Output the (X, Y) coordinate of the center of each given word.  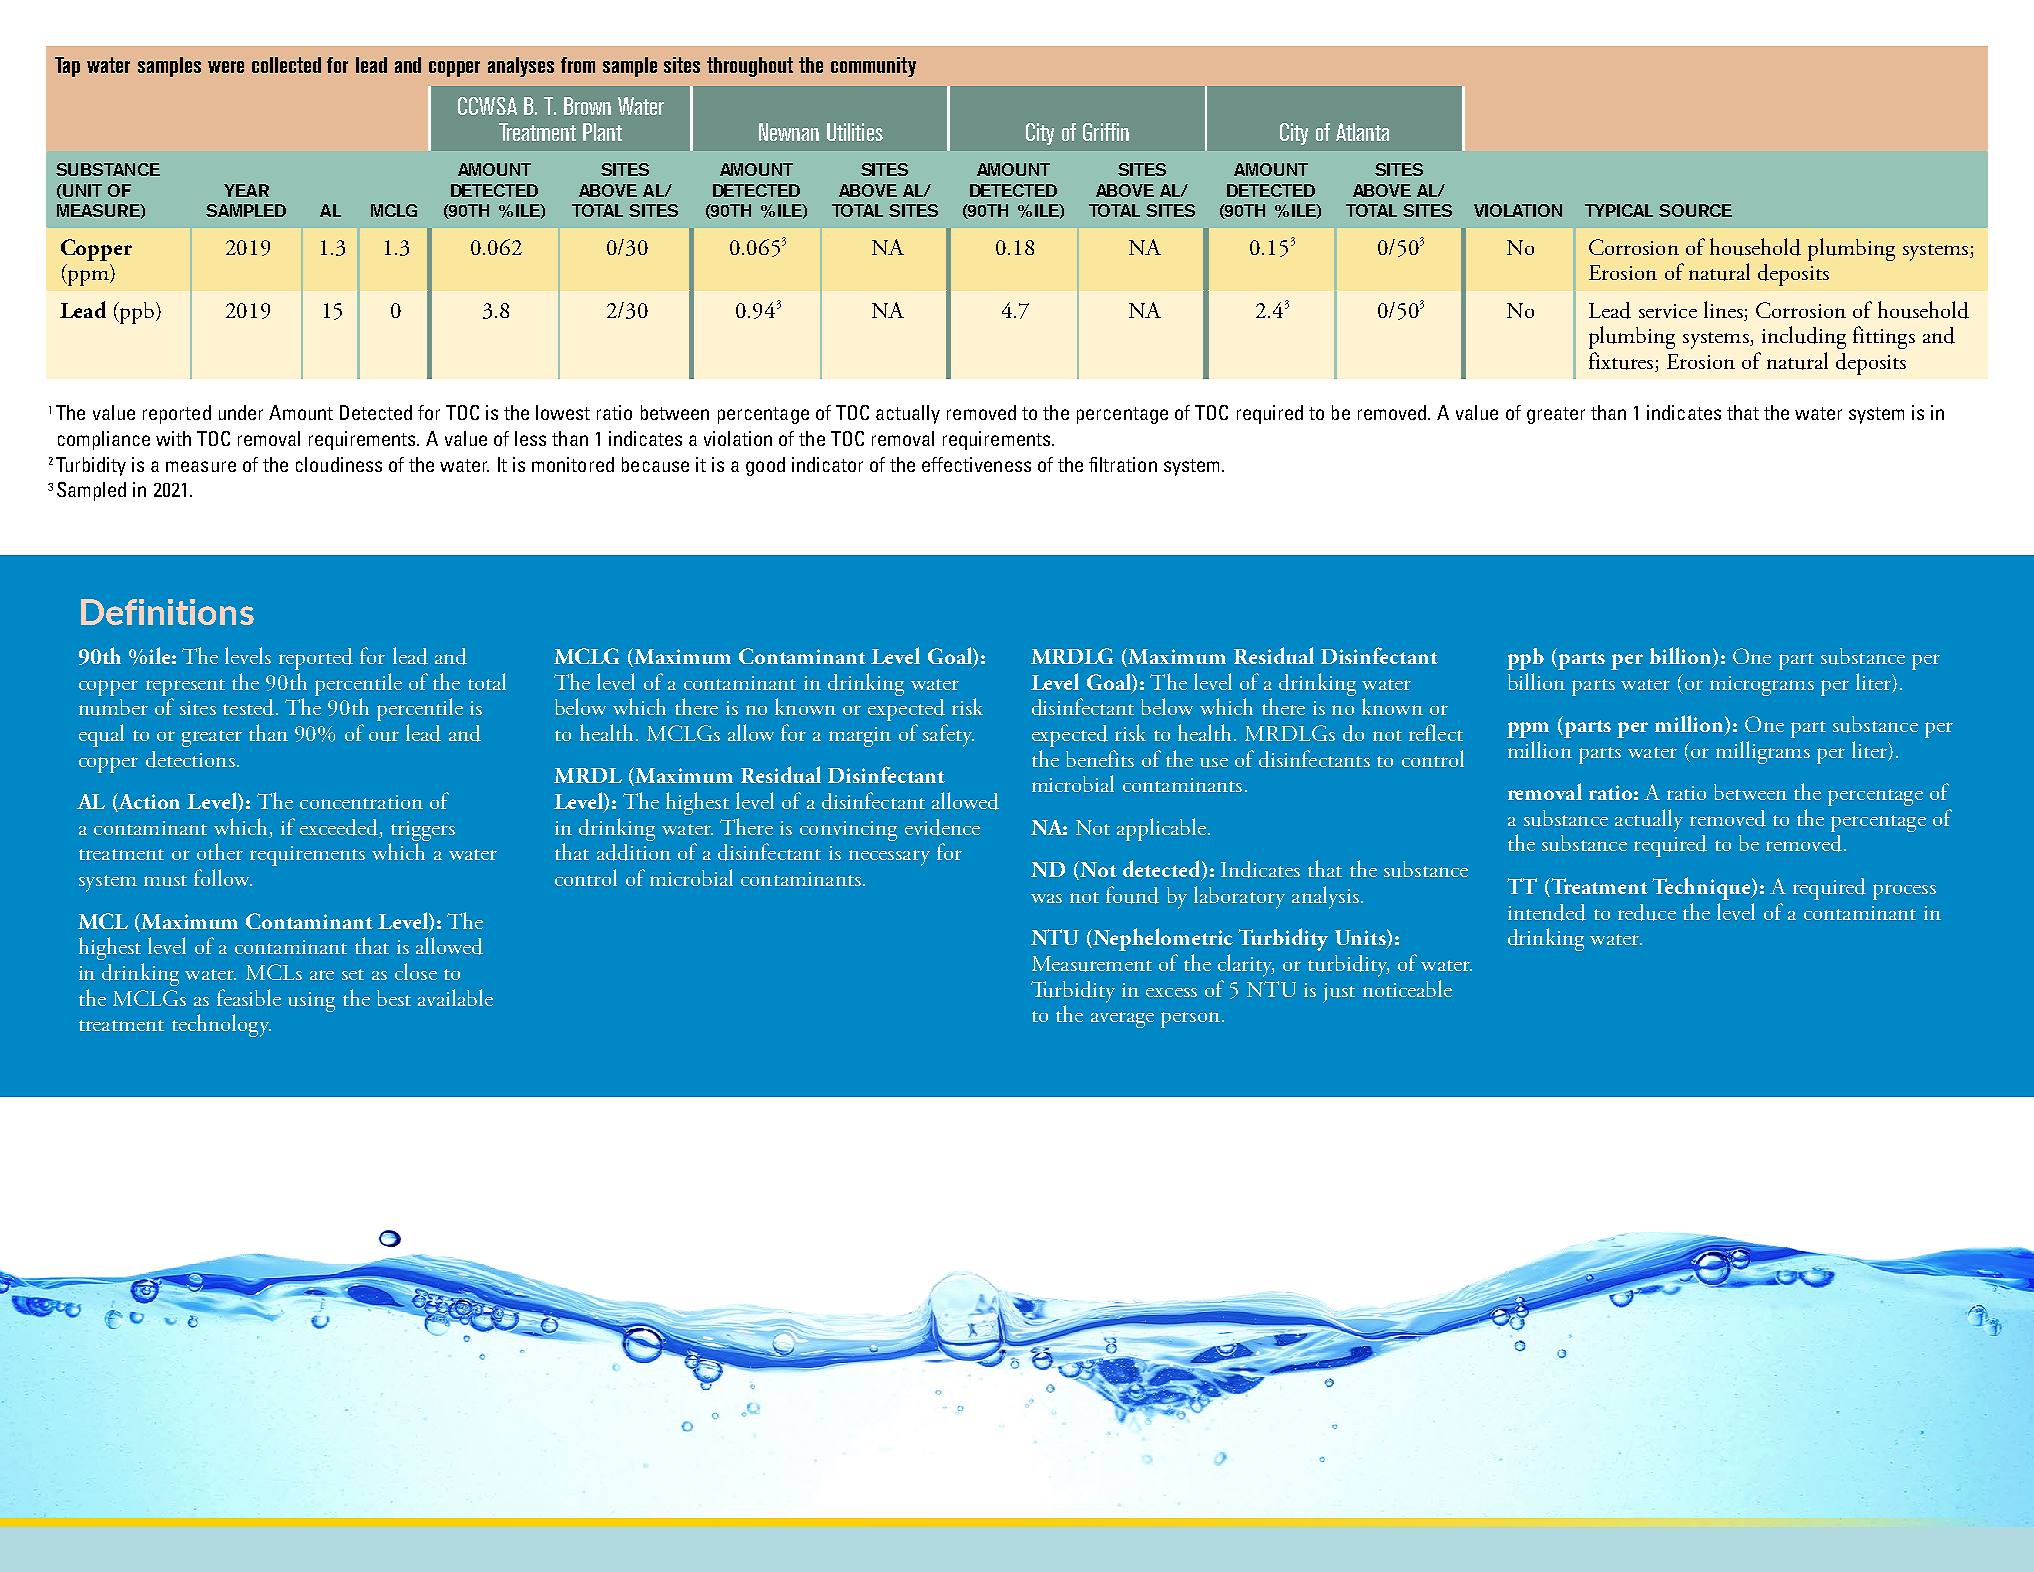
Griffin (1106, 132)
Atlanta (1362, 132)
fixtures (1622, 362)
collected (286, 65)
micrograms (1762, 686)
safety (948, 735)
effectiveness (976, 464)
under (241, 412)
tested (248, 707)
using (311, 1002)
